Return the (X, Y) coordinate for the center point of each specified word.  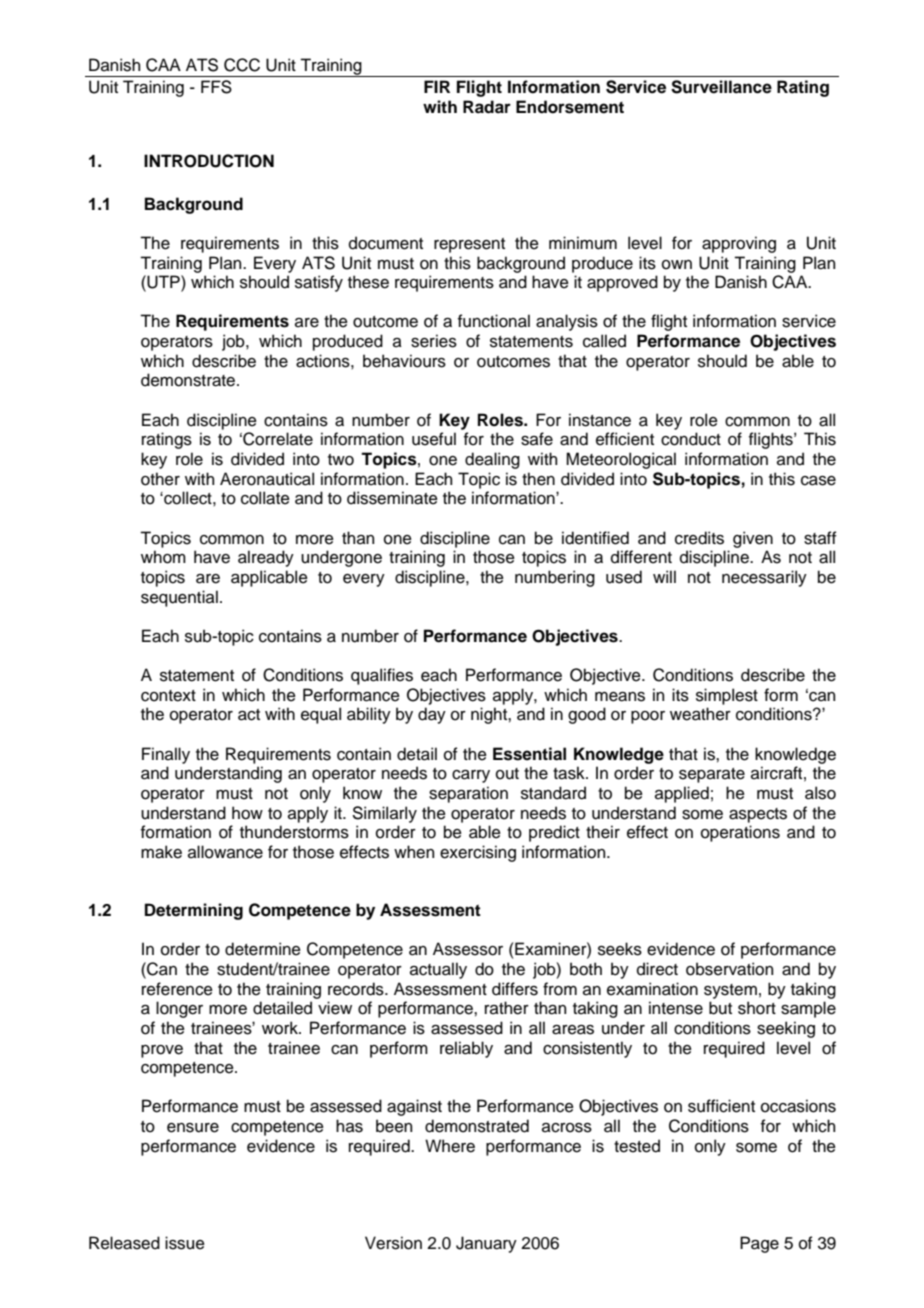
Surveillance (721, 87)
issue (185, 1243)
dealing (492, 460)
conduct (691, 439)
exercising (478, 853)
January (486, 1244)
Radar (487, 107)
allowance (225, 852)
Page (759, 1244)
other (160, 479)
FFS (216, 87)
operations (740, 833)
